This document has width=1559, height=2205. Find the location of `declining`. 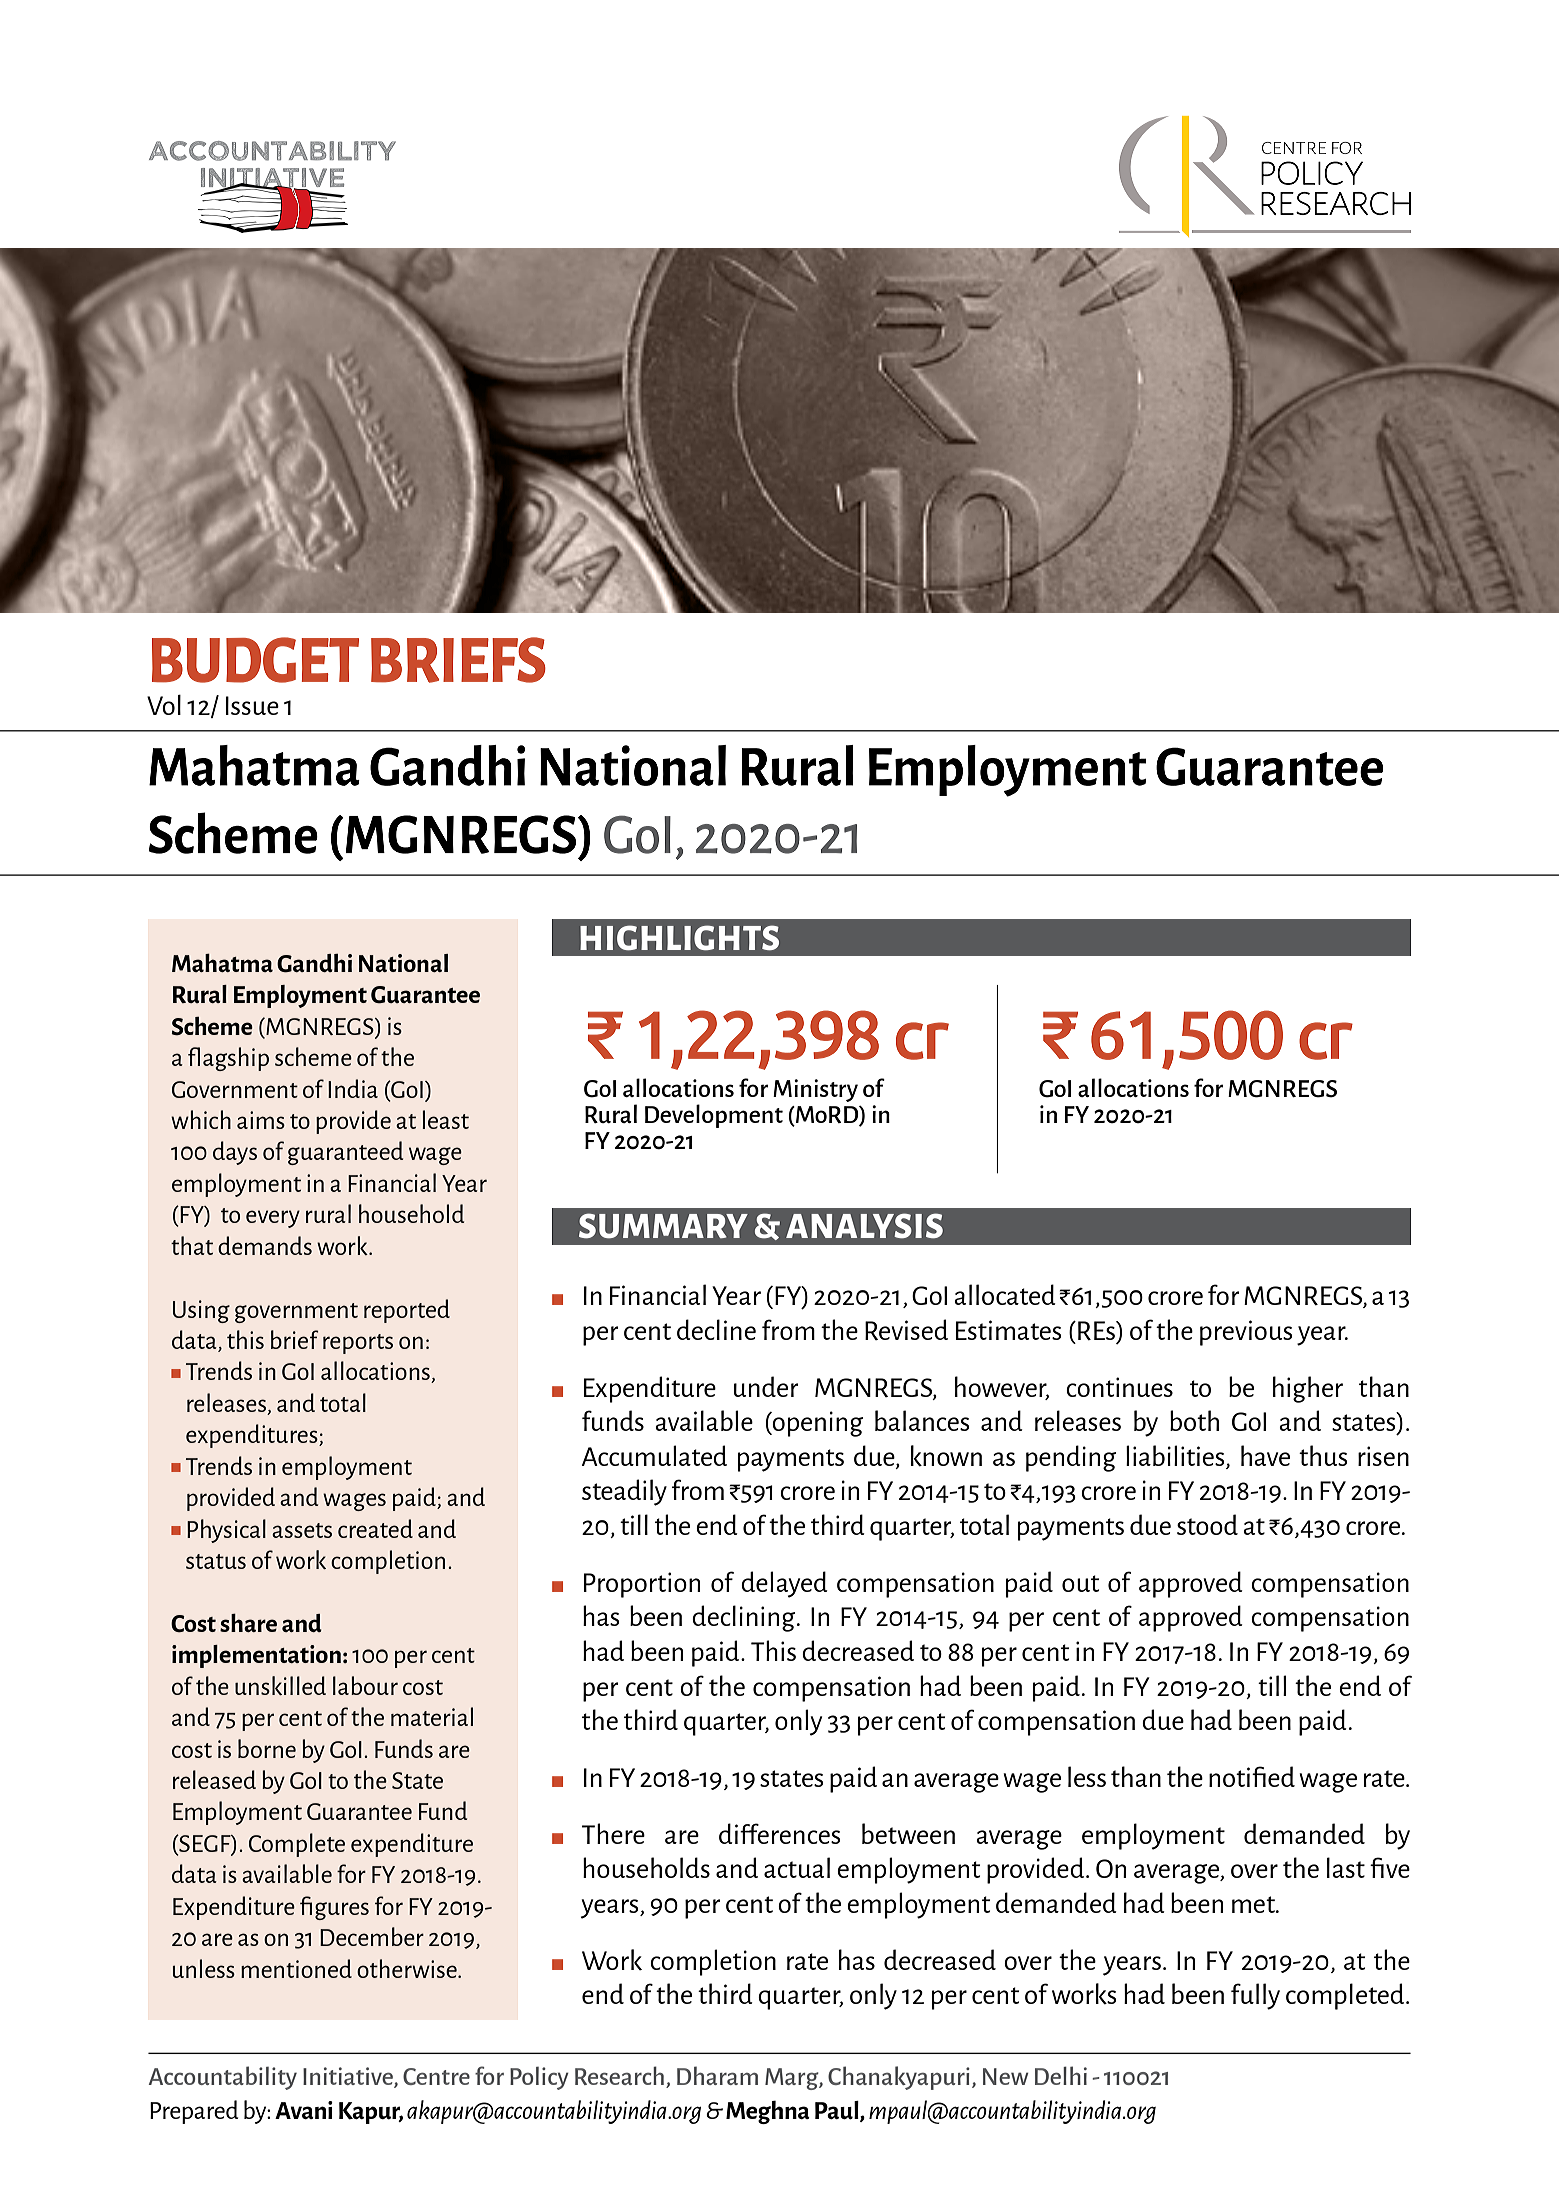

declining is located at coordinates (745, 1618).
